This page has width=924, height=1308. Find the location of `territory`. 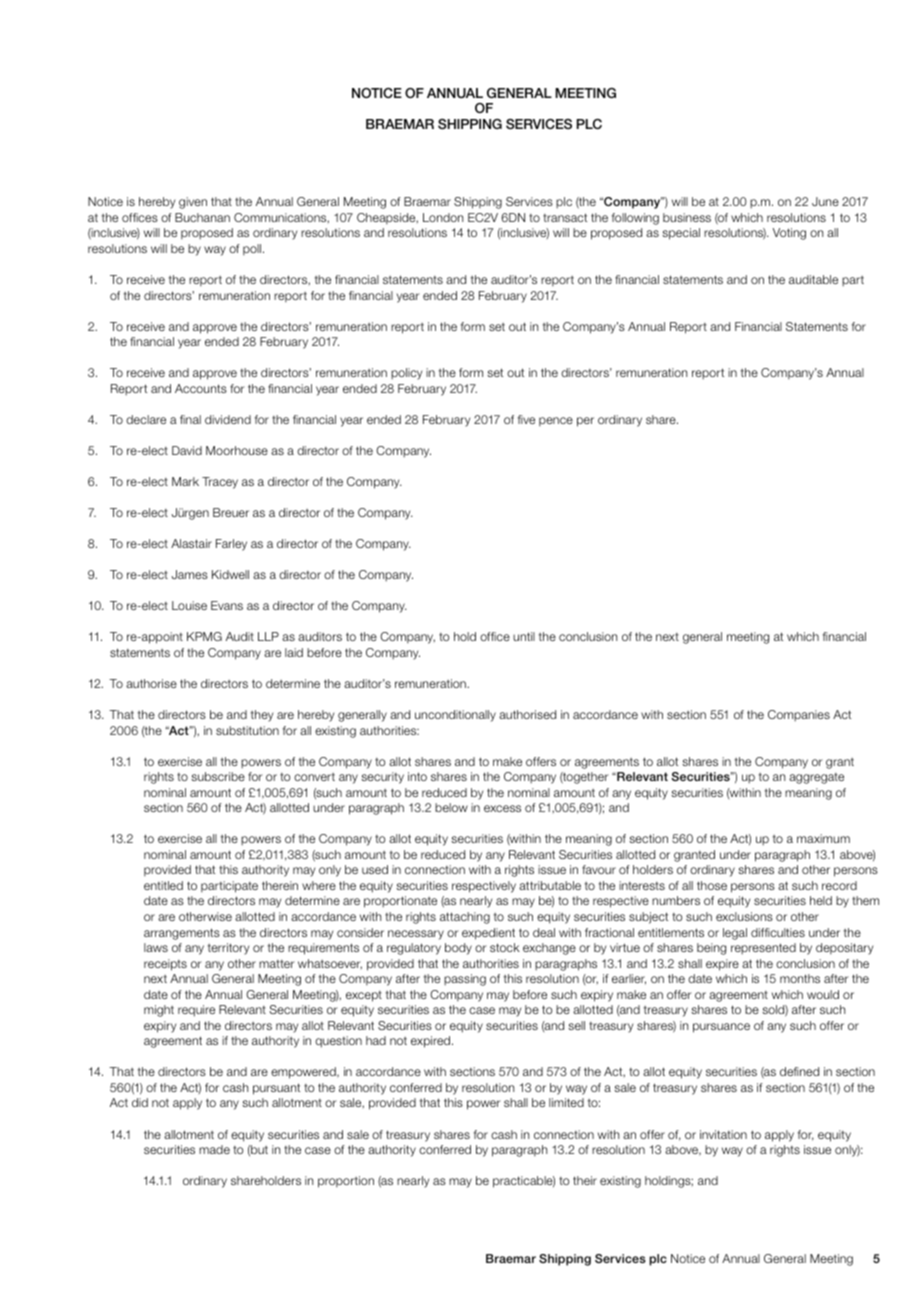

territory is located at coordinates (228, 949).
